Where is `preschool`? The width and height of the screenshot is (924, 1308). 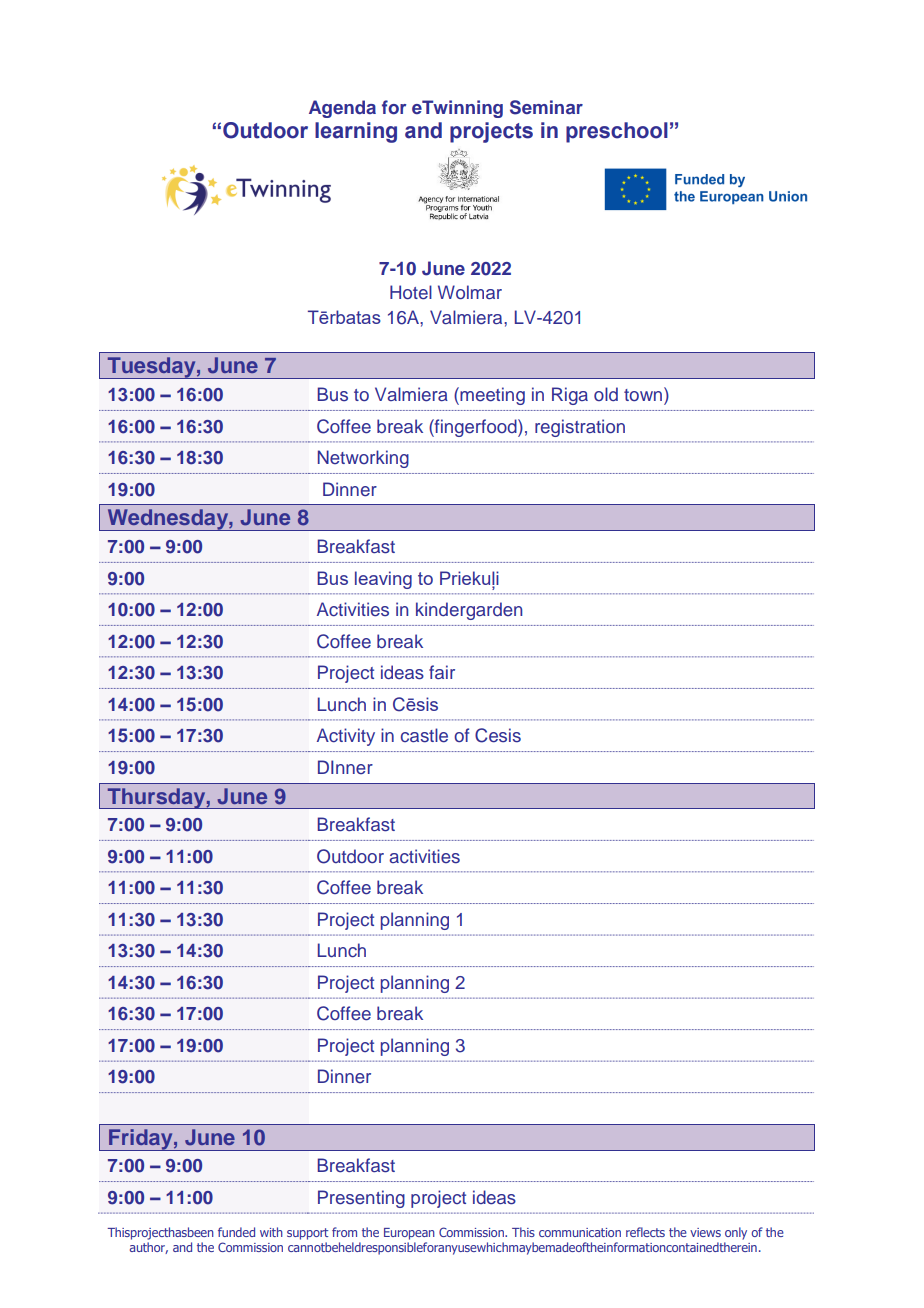 preschool is located at coordinates (617, 132).
